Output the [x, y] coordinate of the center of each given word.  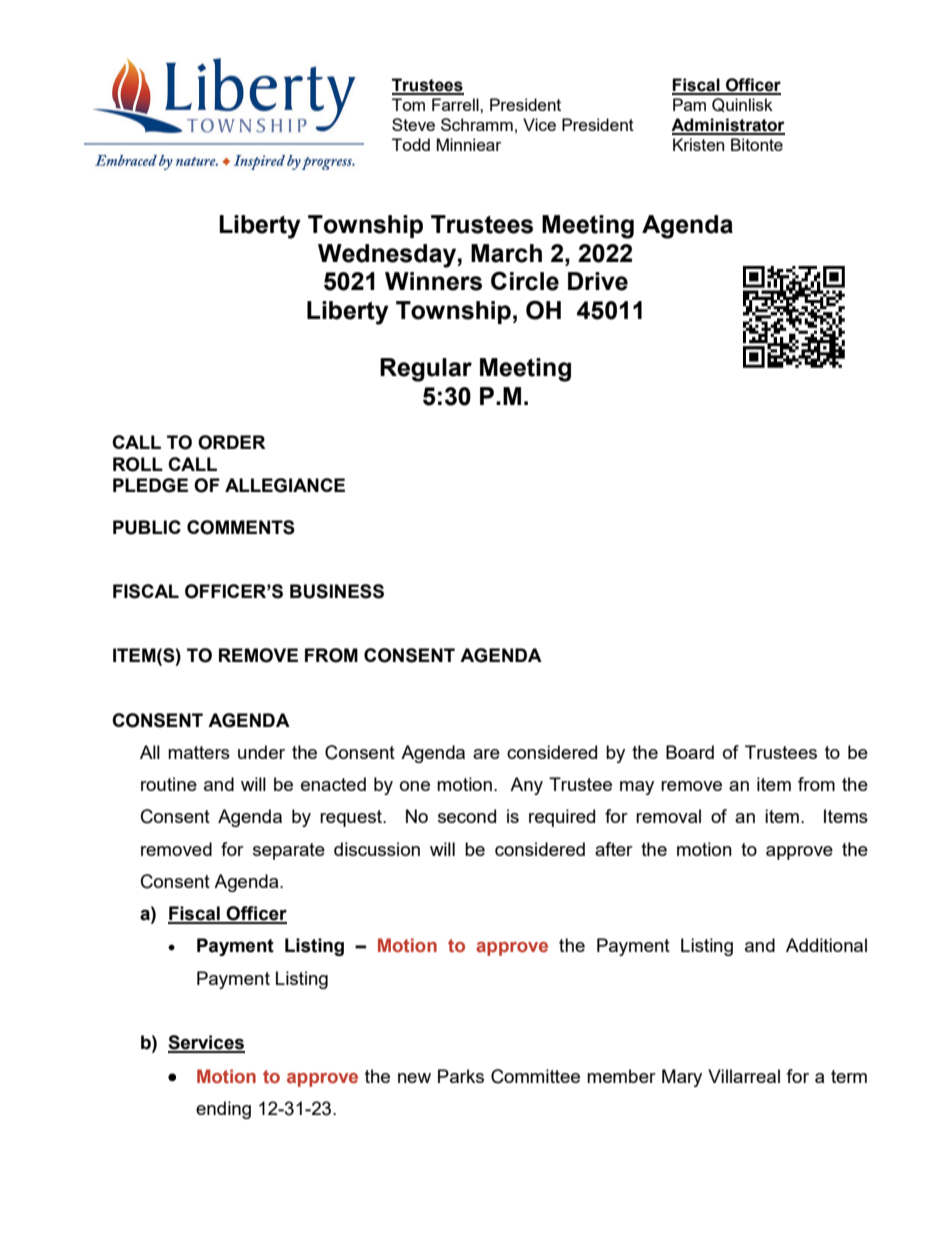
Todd [411, 144]
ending [223, 1110]
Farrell [456, 104]
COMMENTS [241, 527]
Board [690, 752]
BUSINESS [337, 591]
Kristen [698, 144]
